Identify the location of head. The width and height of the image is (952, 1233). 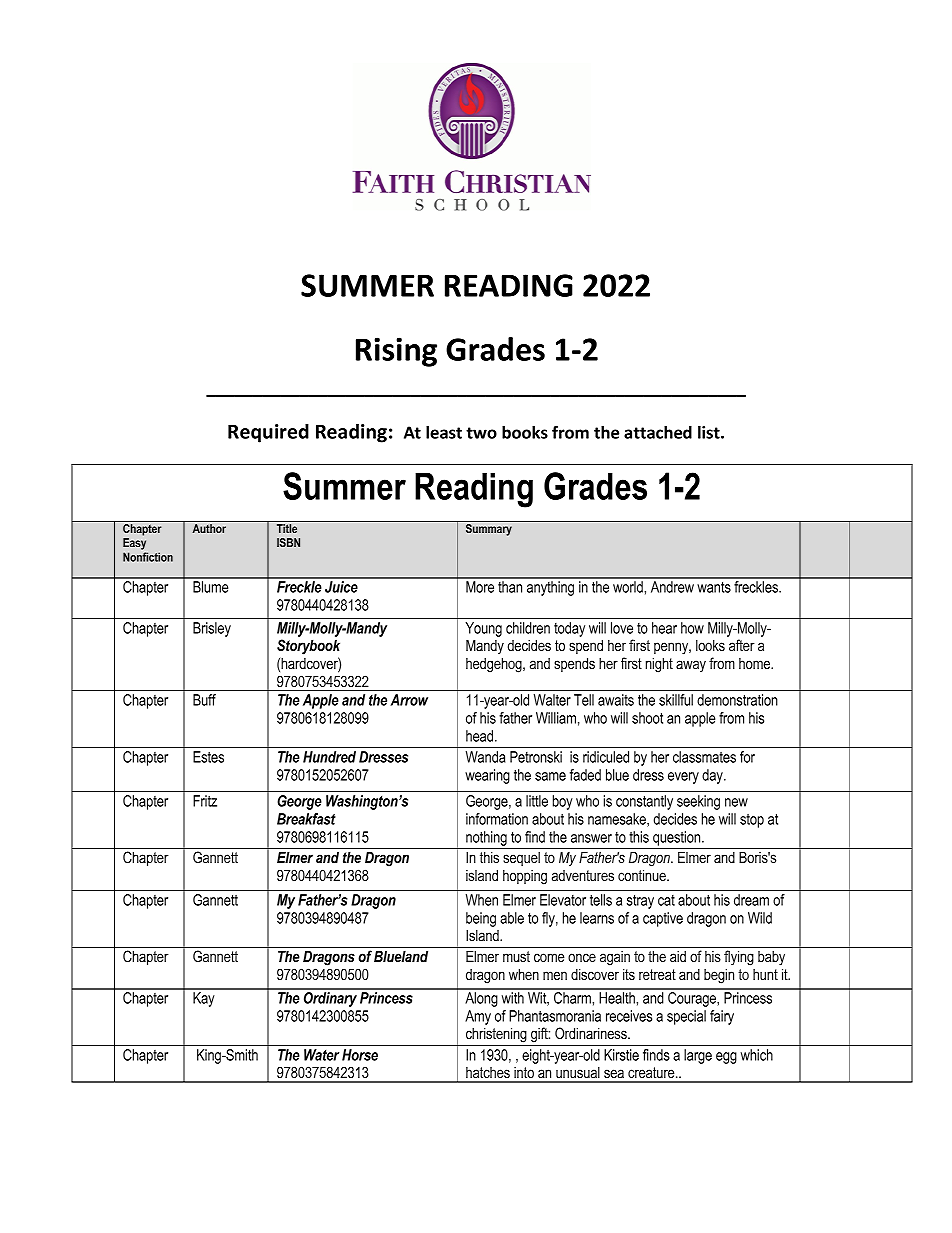
(479, 736).
